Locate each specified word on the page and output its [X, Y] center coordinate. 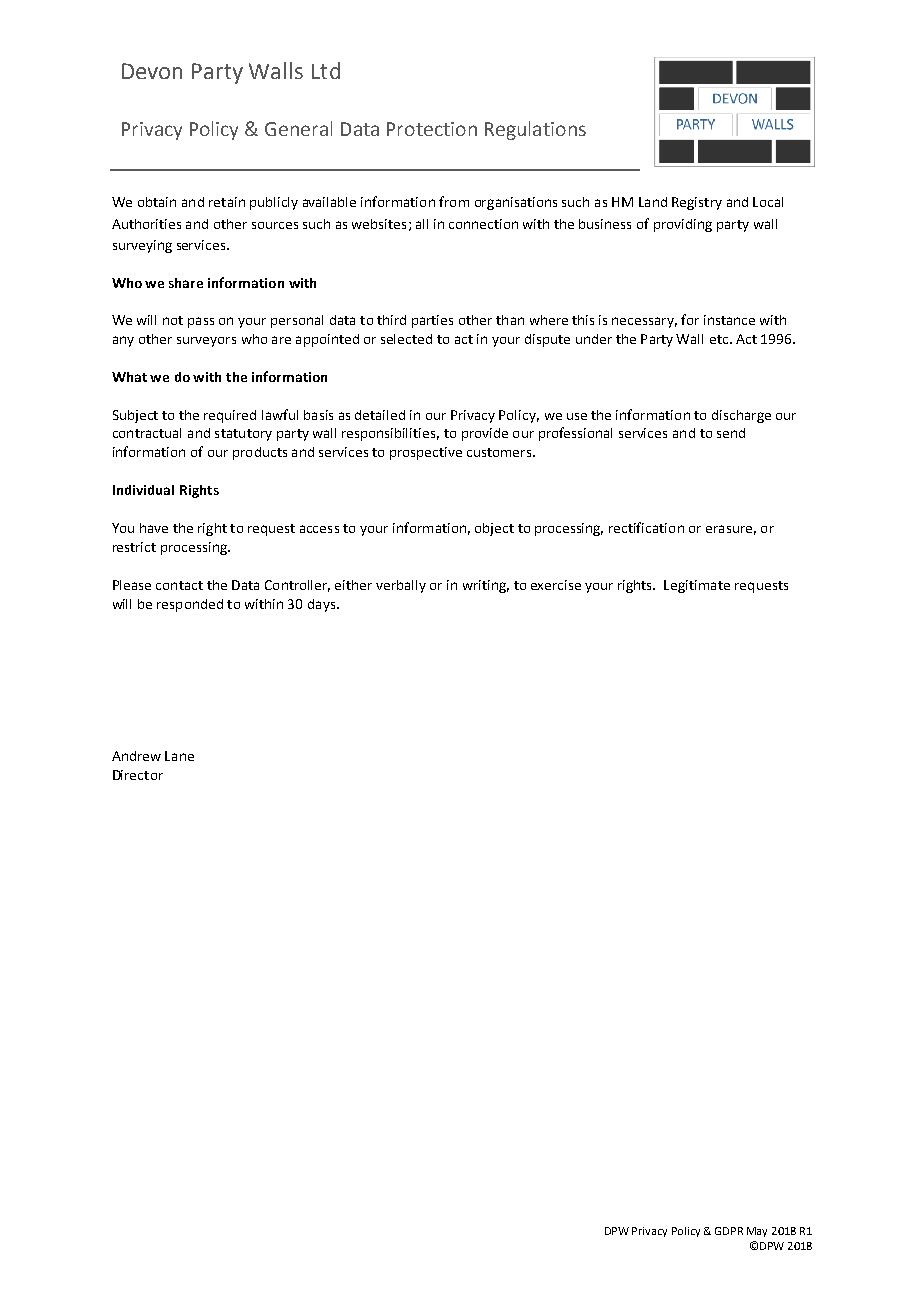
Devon [152, 71]
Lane [179, 756]
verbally [401, 586]
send [731, 433]
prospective [426, 453]
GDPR [729, 1231]
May [757, 1232]
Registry [697, 203]
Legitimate [697, 586]
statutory [243, 435]
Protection [432, 129]
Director [138, 775]
